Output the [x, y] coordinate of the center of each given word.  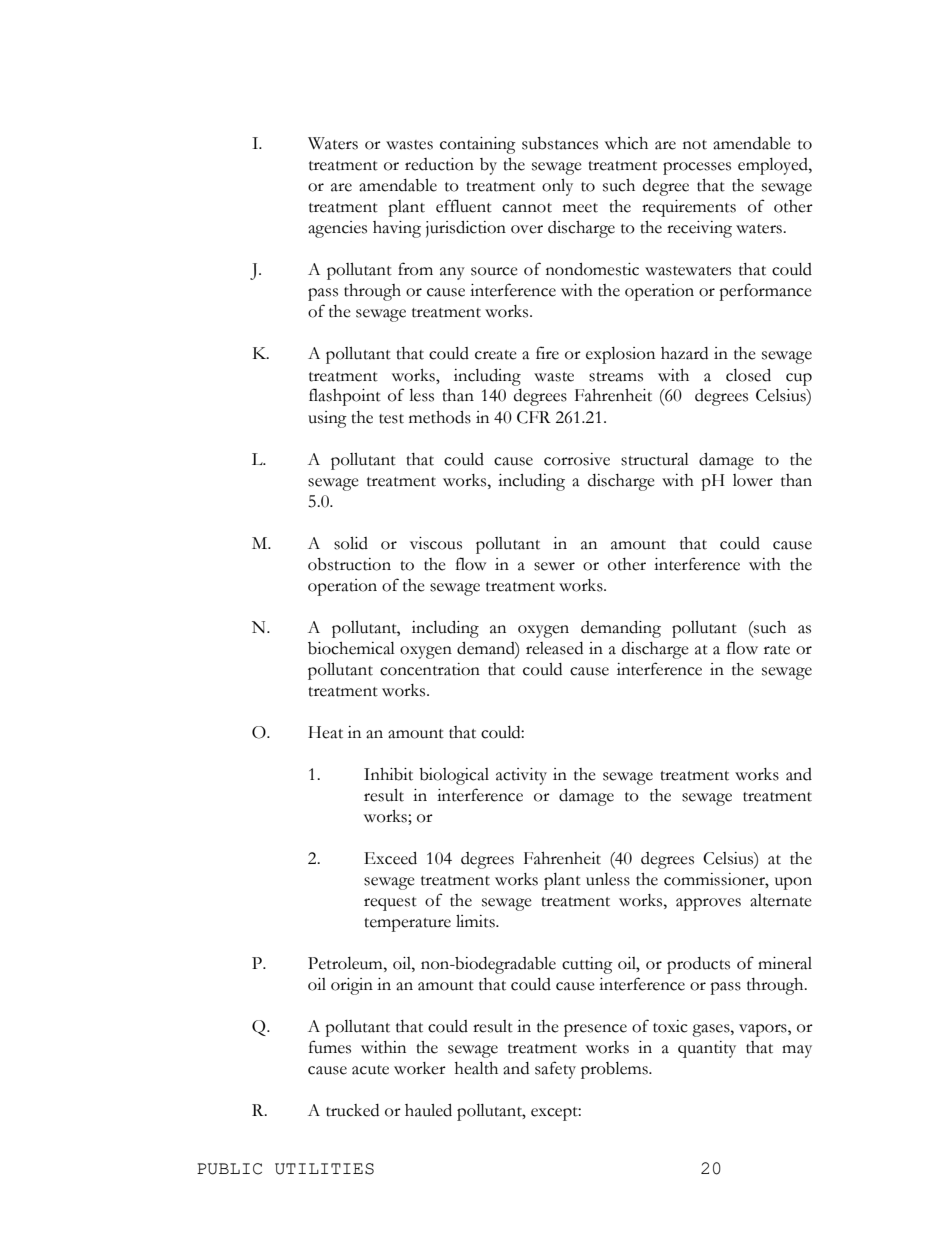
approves [708, 904]
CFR [534, 417]
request [390, 904]
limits [476, 921]
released [554, 648]
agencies [337, 229]
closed [748, 375]
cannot [527, 208]
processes [697, 168]
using [327, 419]
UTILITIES [324, 1169]
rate [777, 650]
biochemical [351, 648]
